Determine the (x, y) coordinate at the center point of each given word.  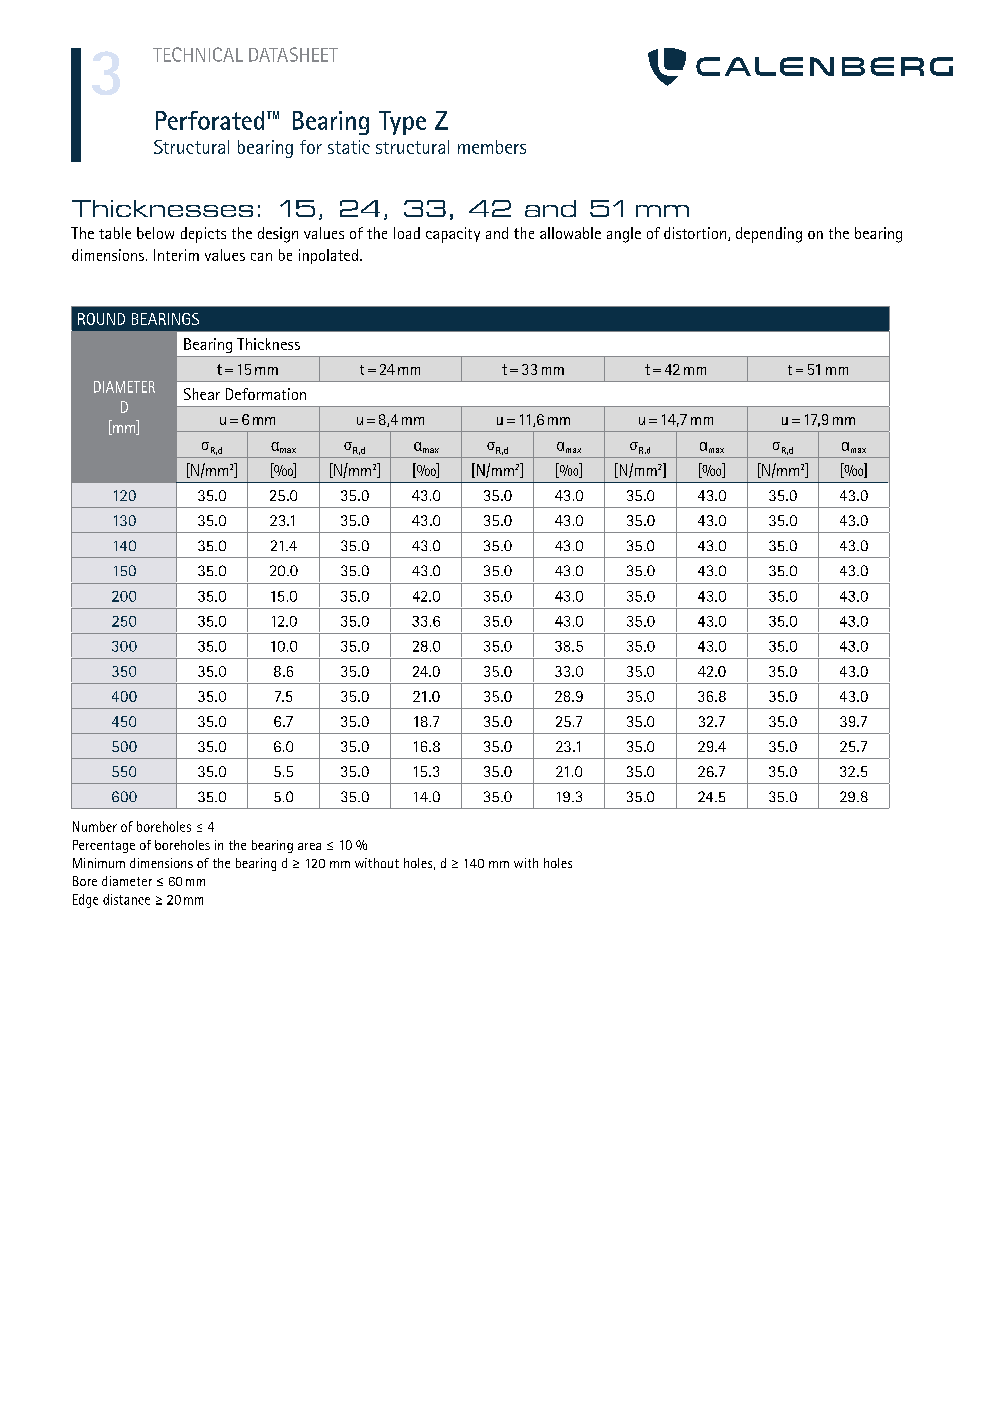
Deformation (266, 394)
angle (624, 235)
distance (126, 899)
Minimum (99, 863)
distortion (696, 234)
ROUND (101, 319)
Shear (202, 394)
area (309, 846)
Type (402, 123)
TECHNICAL (198, 54)
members (492, 147)
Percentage (104, 846)
